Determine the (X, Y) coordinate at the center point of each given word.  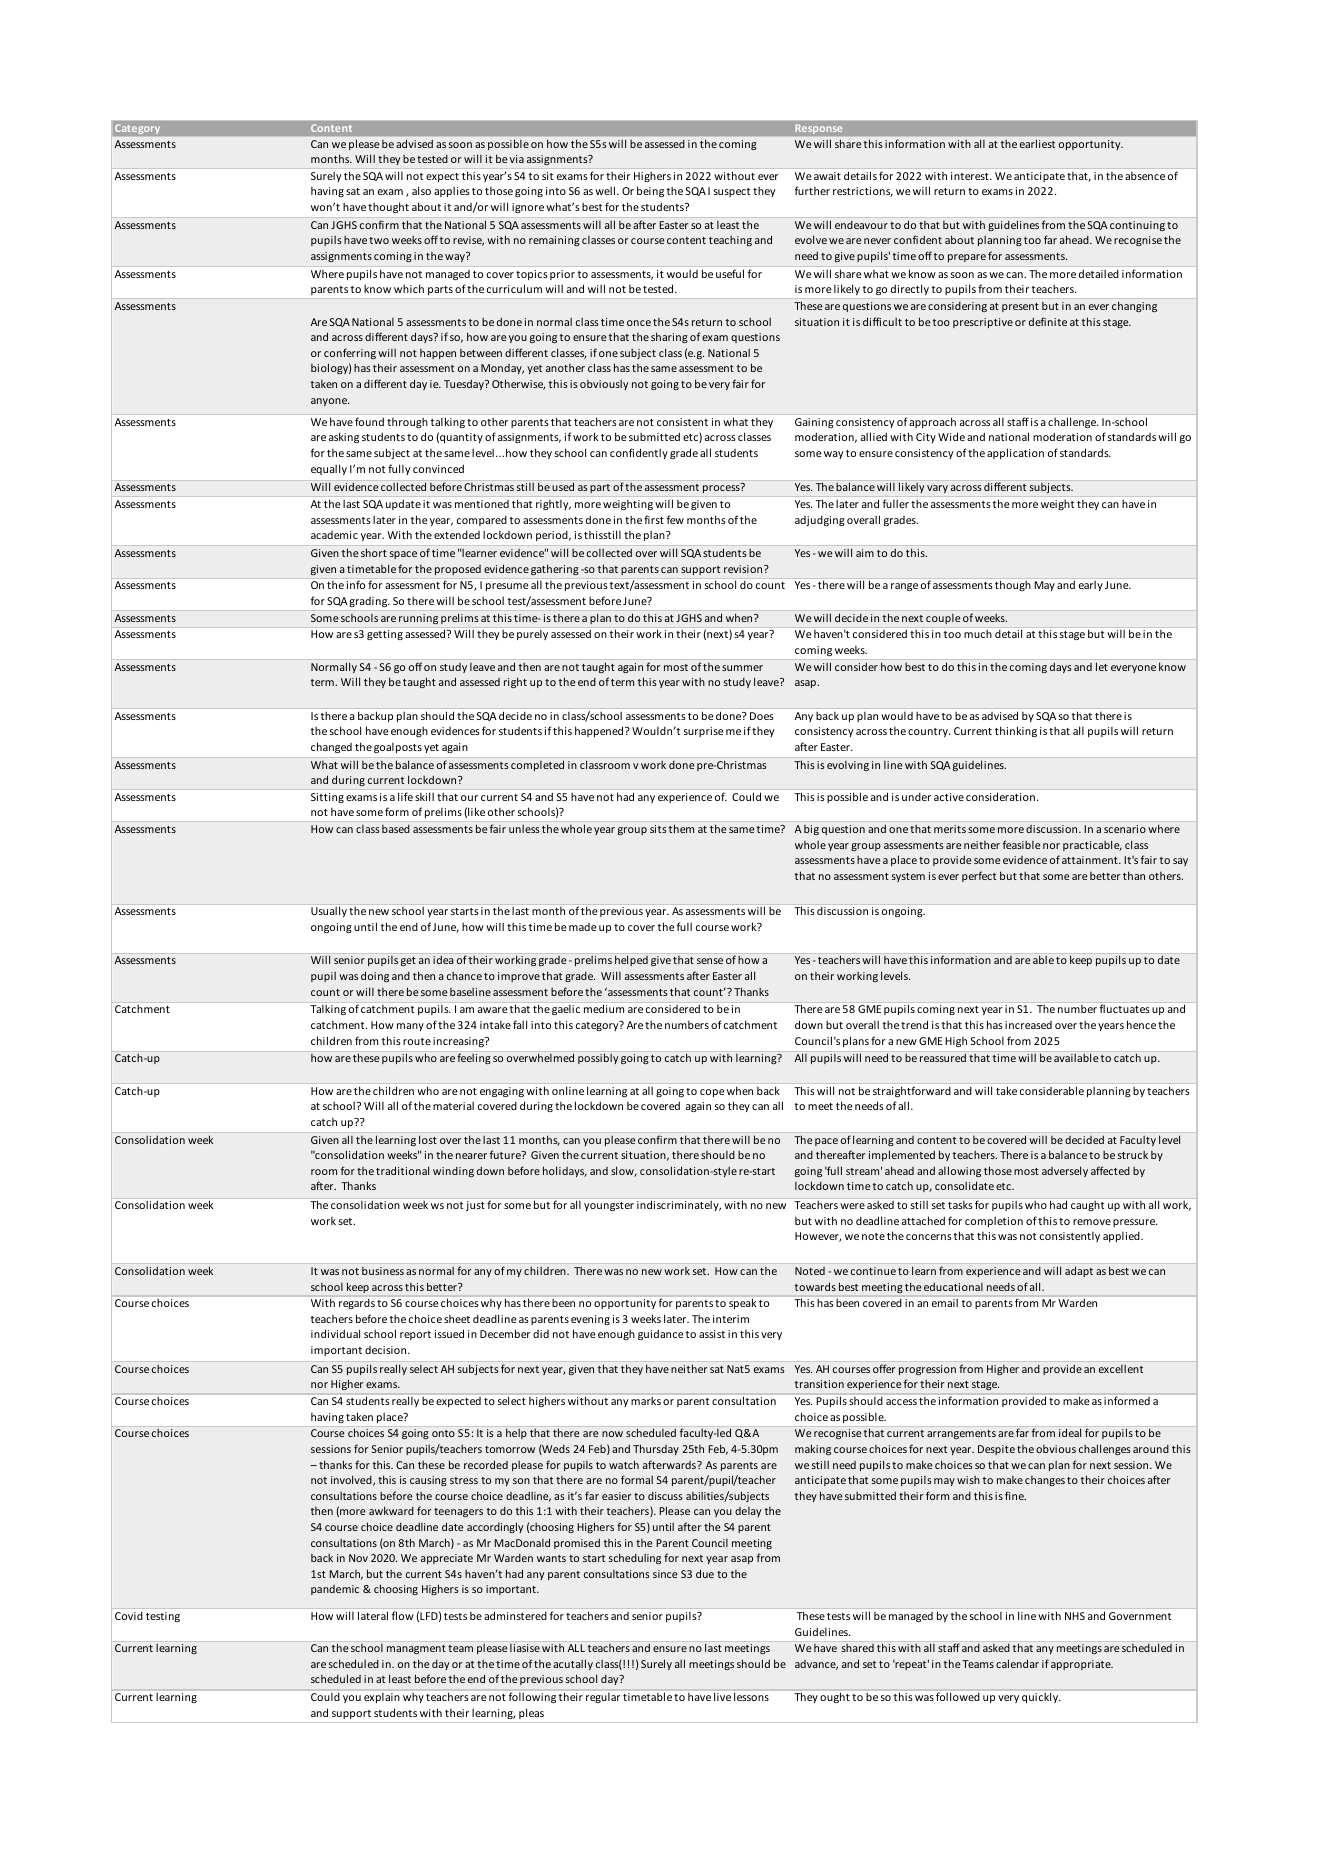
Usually (329, 911)
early (1091, 586)
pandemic (335, 1590)
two (379, 240)
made (583, 927)
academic (334, 535)
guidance (661, 1334)
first (654, 519)
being (650, 191)
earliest (1037, 144)
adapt (1079, 1271)
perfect (979, 876)
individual (335, 1333)
